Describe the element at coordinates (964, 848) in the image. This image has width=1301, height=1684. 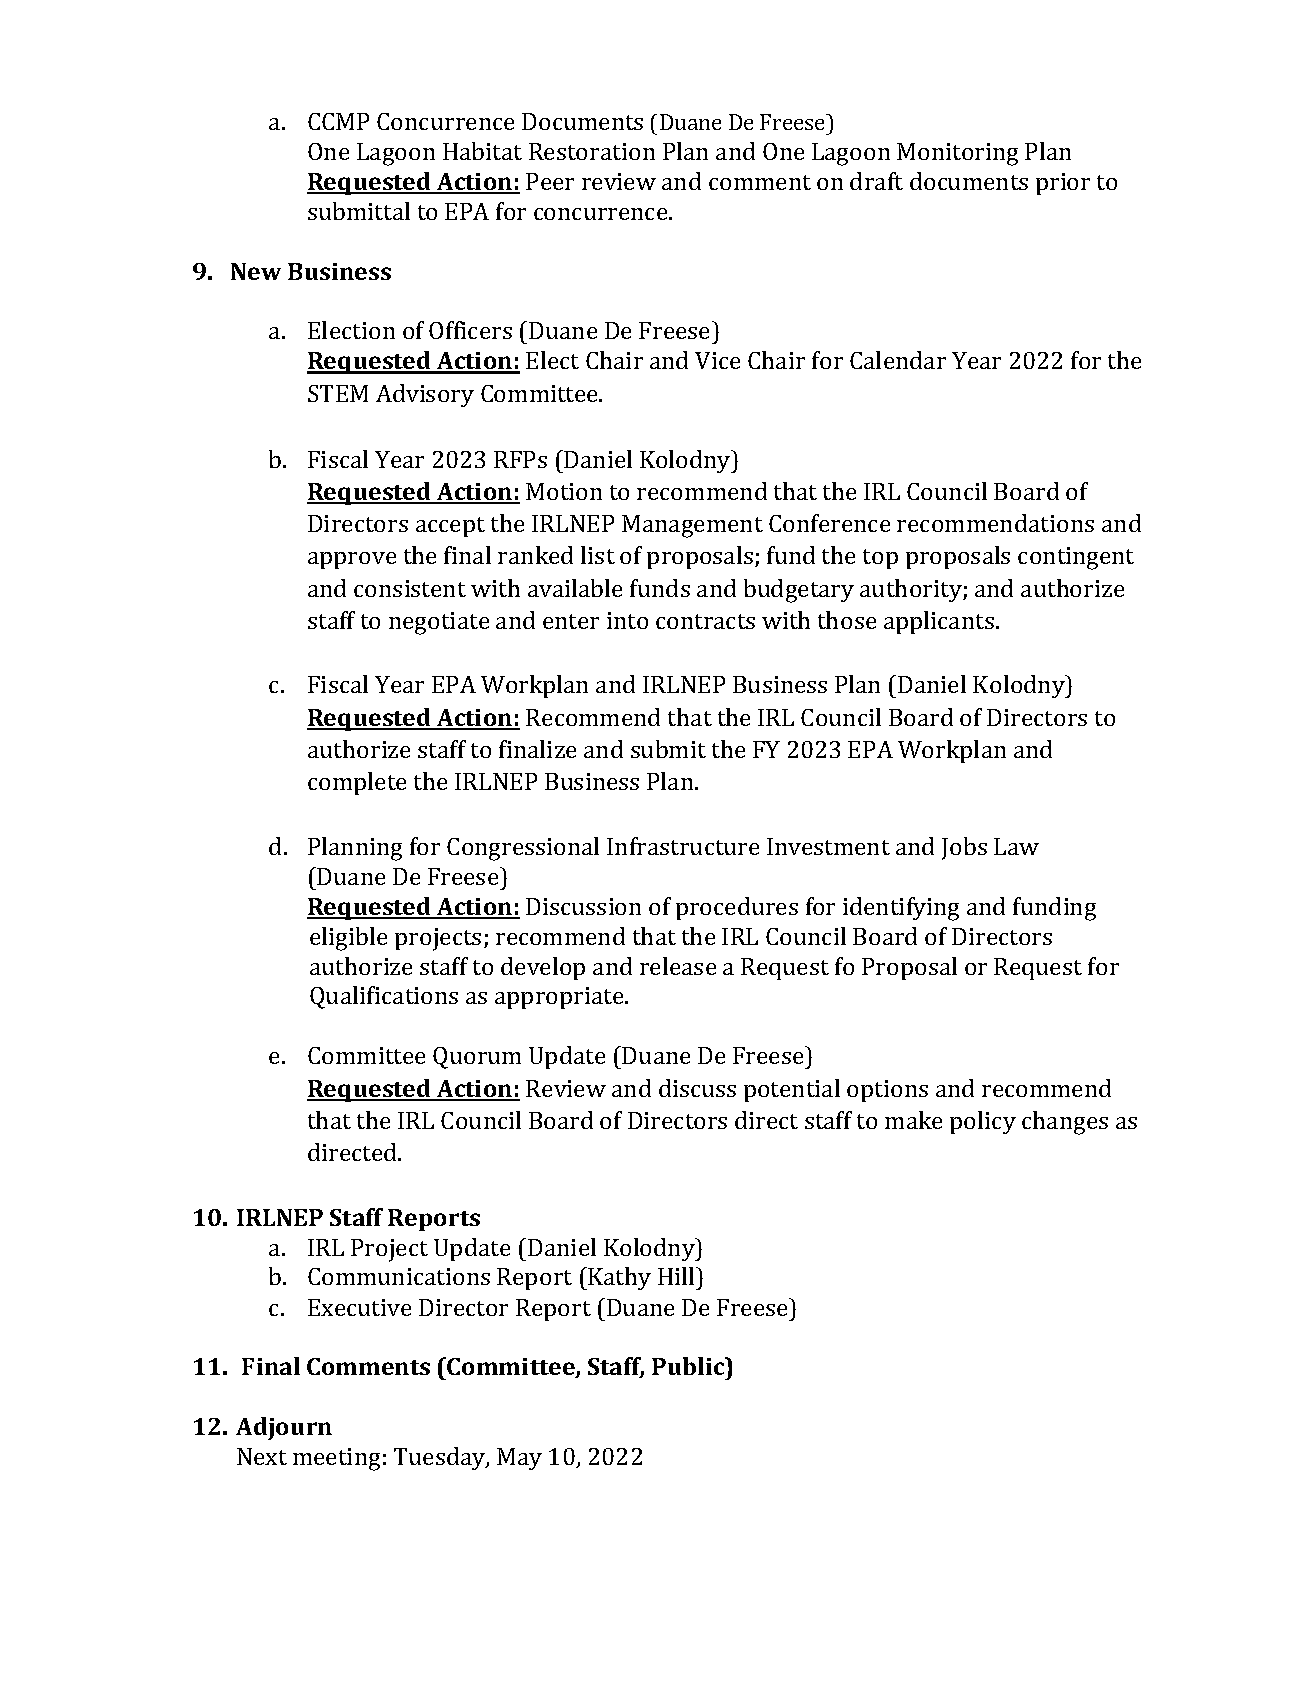
I see `Jobs` at that location.
